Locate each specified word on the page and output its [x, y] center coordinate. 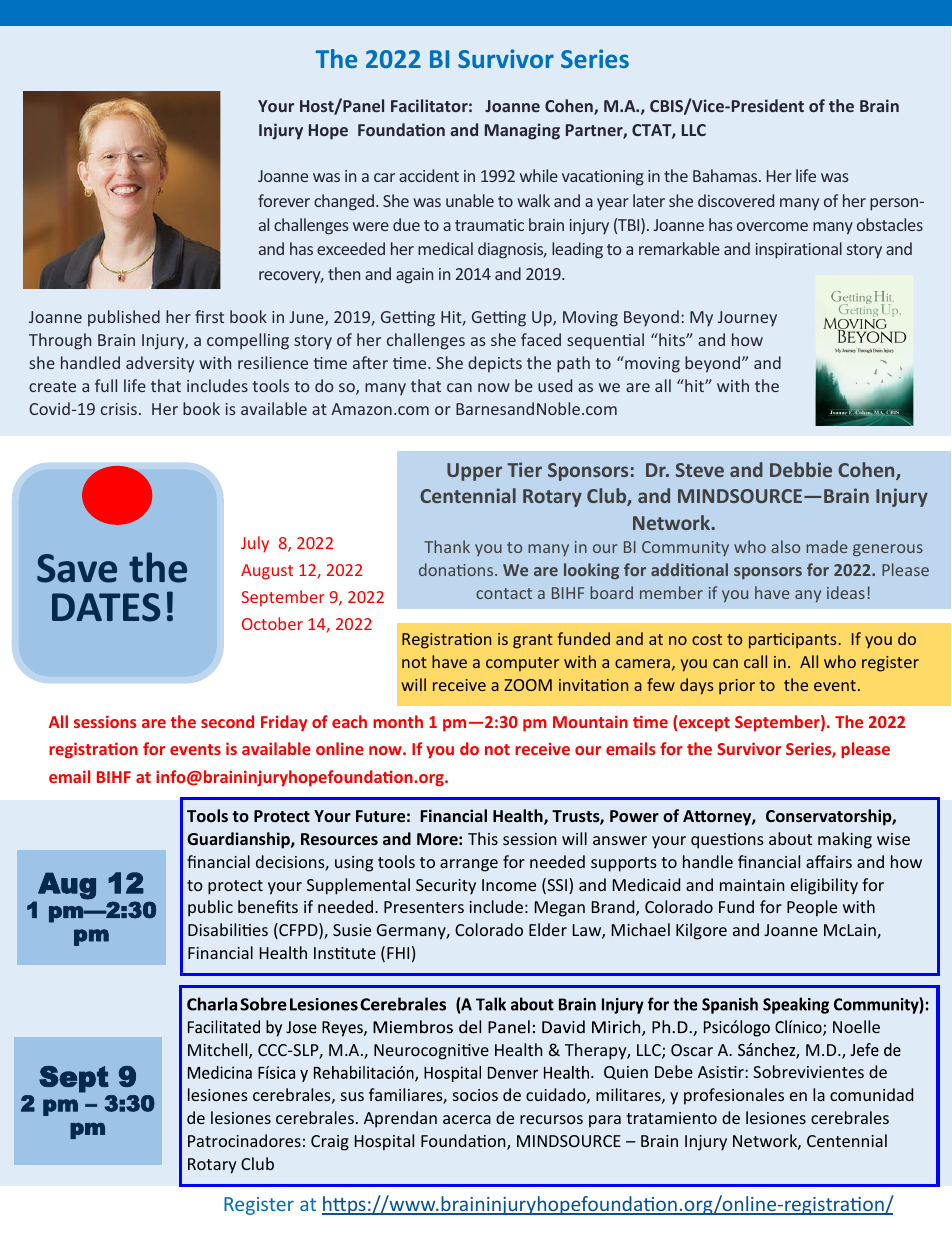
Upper [474, 472]
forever [284, 200]
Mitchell [219, 1051]
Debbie [801, 469]
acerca [467, 1119]
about [790, 838]
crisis [119, 409]
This [483, 838]
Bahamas [726, 175]
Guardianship [239, 840]
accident [429, 175]
